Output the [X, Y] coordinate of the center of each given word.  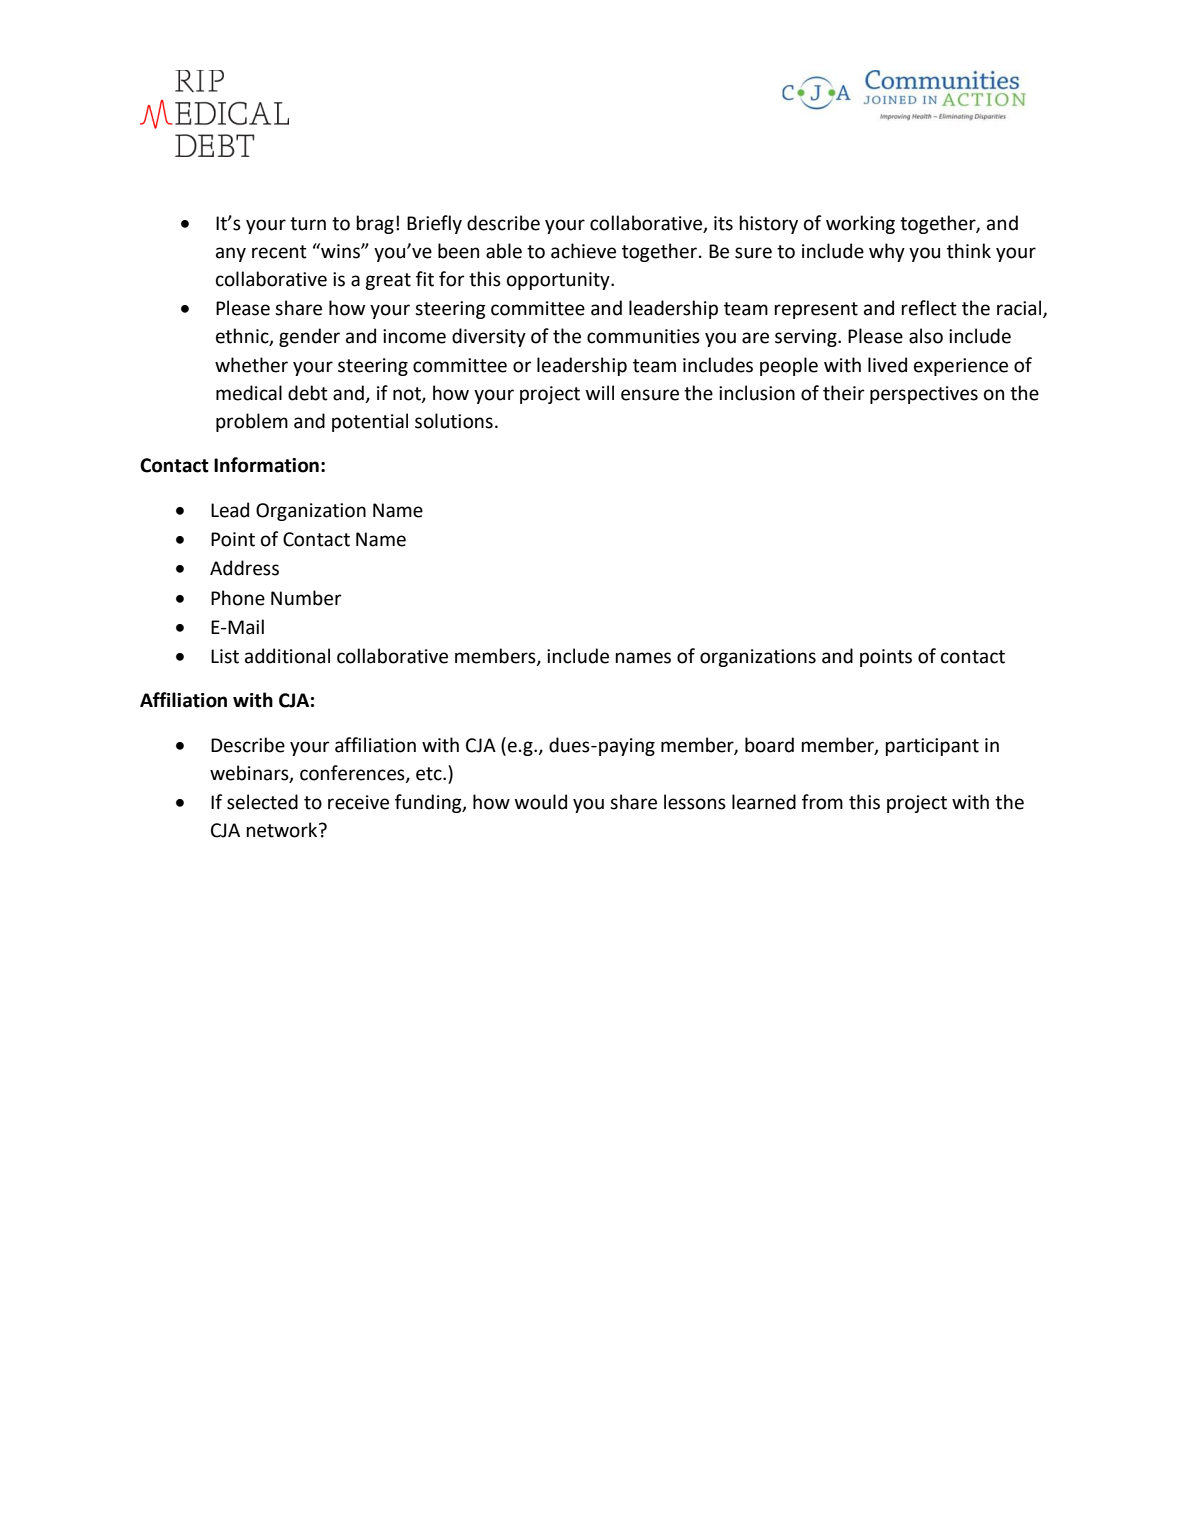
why [887, 252]
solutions [454, 421]
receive [358, 802]
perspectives [924, 395]
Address [244, 568]
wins [340, 251]
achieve [583, 251]
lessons [695, 802]
